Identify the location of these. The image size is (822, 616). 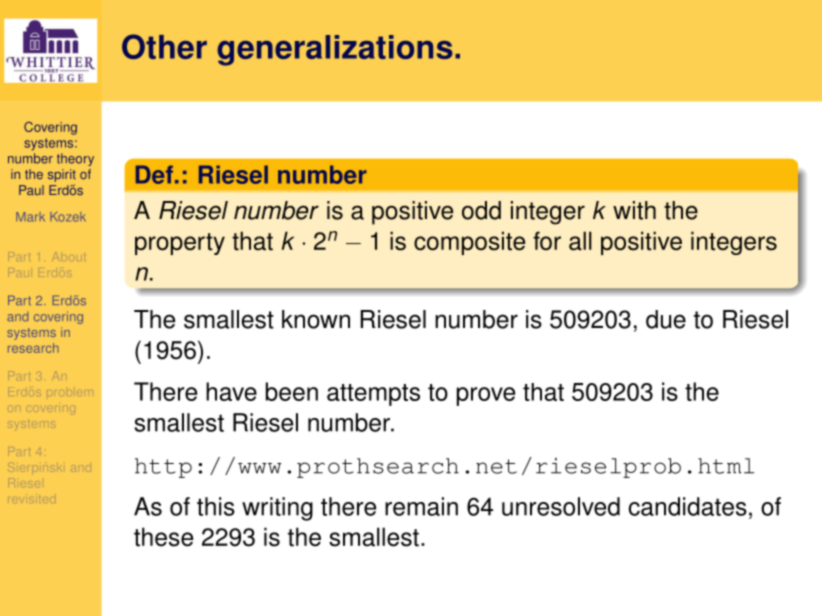
(163, 537).
